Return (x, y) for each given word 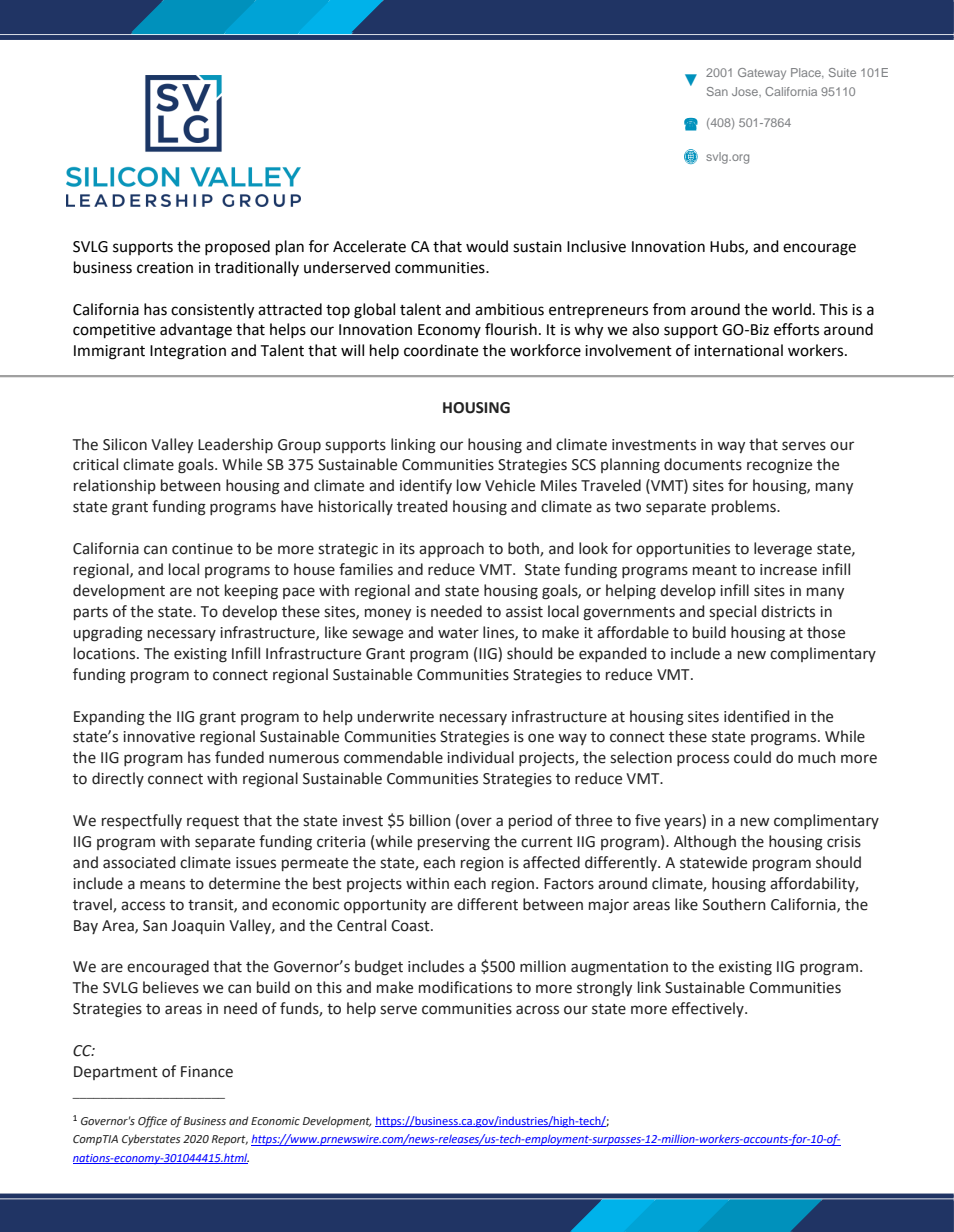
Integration (188, 352)
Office (152, 1122)
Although (705, 843)
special (732, 612)
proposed (237, 248)
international (738, 350)
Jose (746, 91)
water (458, 633)
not (208, 591)
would (487, 246)
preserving (454, 843)
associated (139, 862)
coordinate (441, 350)
